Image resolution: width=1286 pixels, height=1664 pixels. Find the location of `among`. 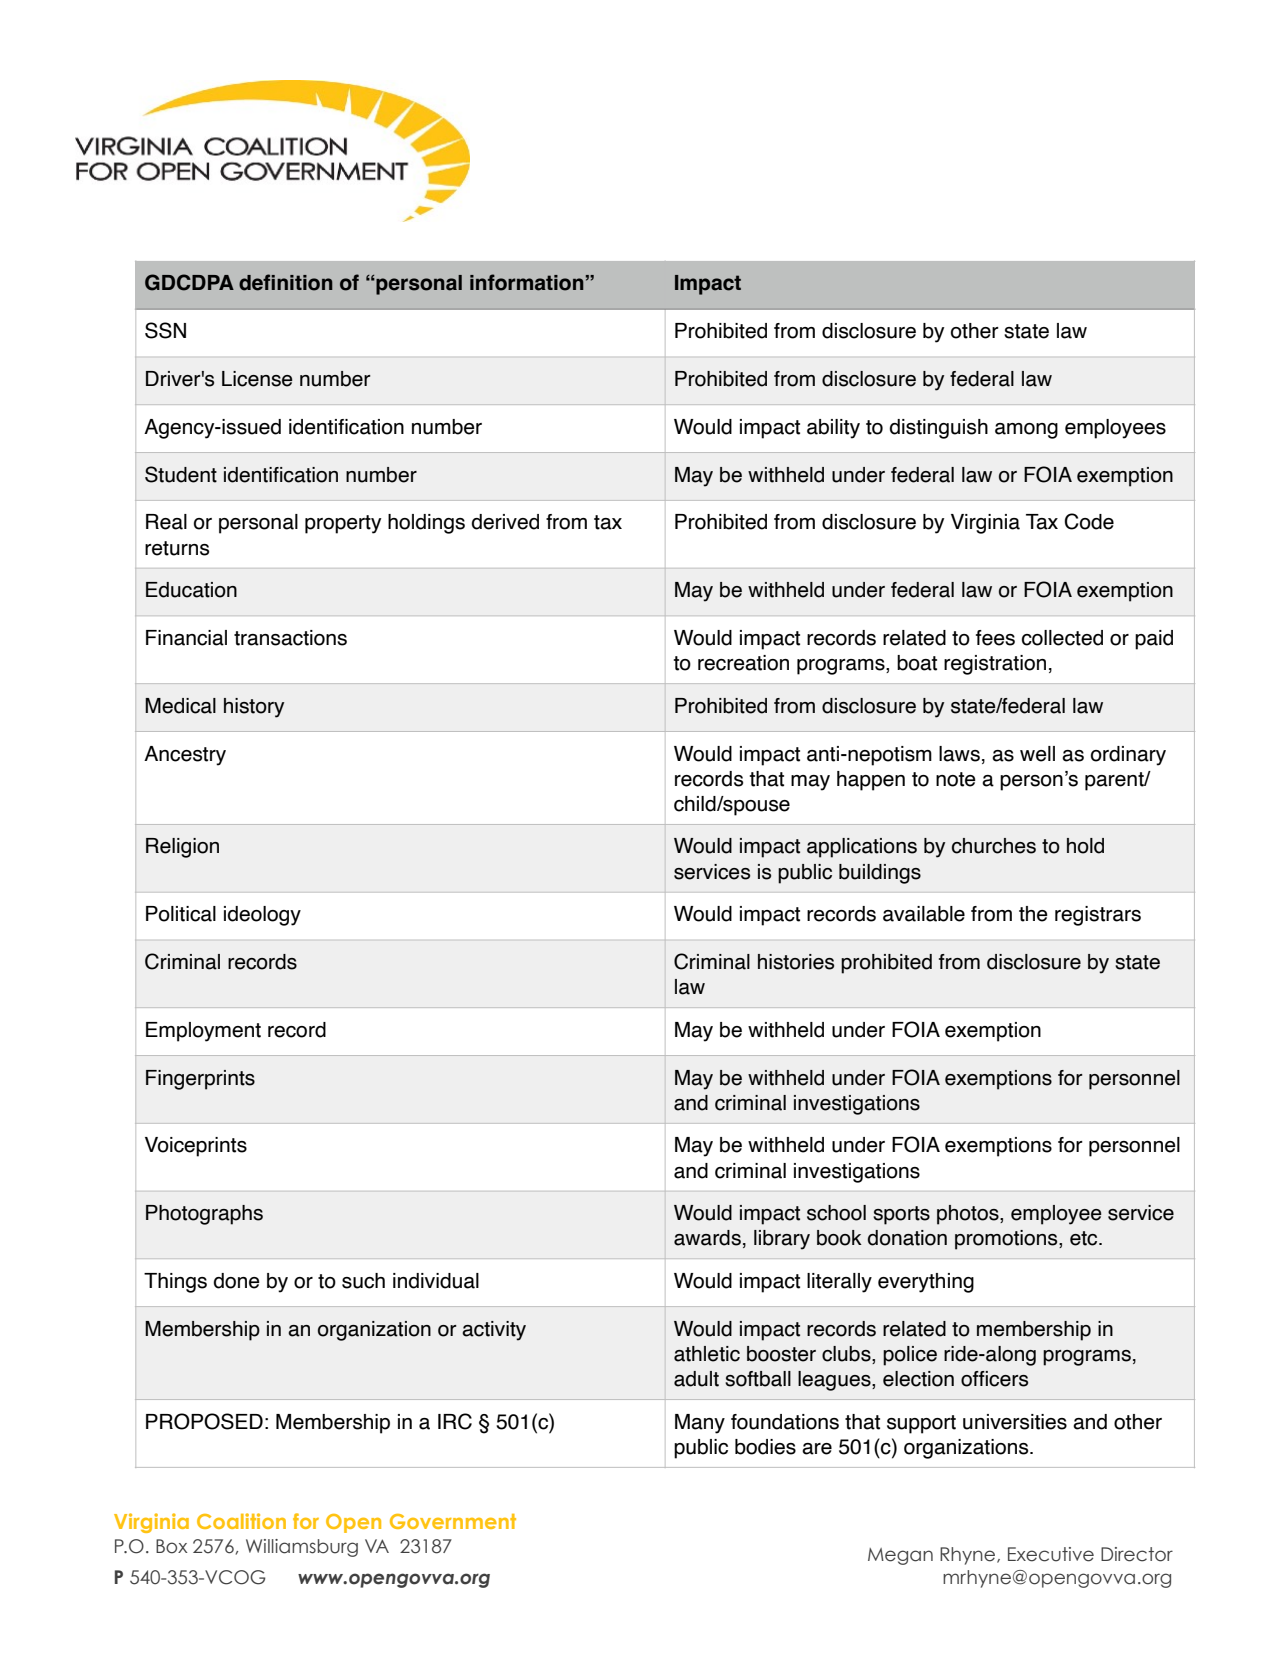

among is located at coordinates (1026, 431).
